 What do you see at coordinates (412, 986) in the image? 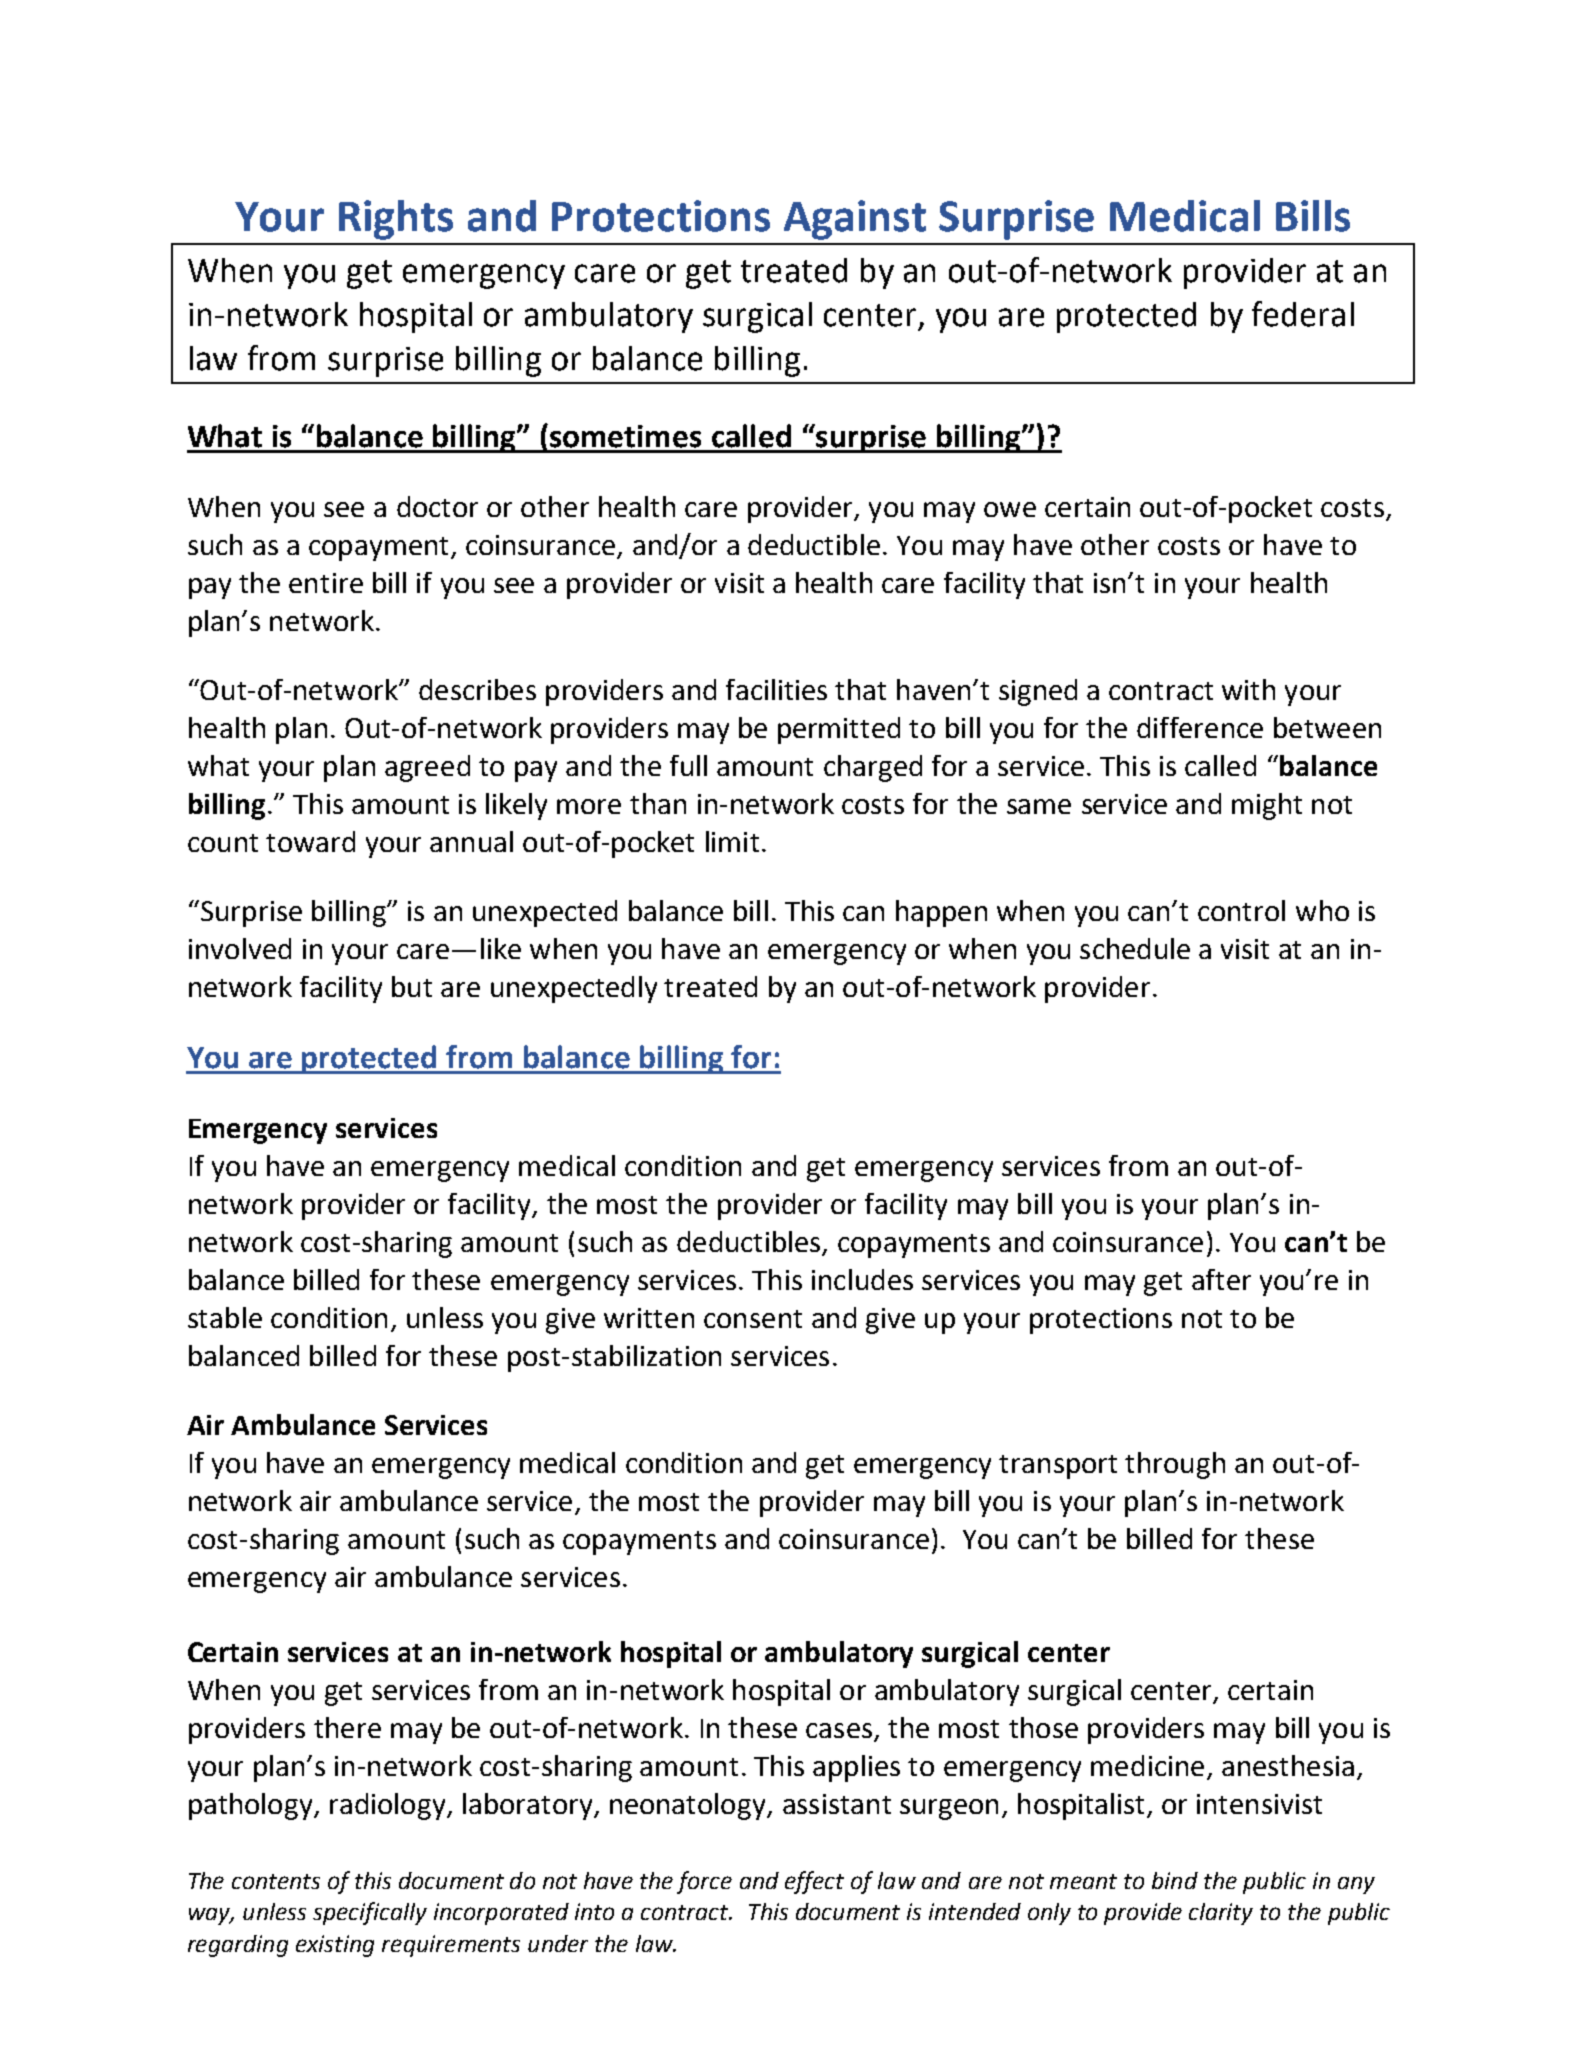
I see `but` at bounding box center [412, 986].
